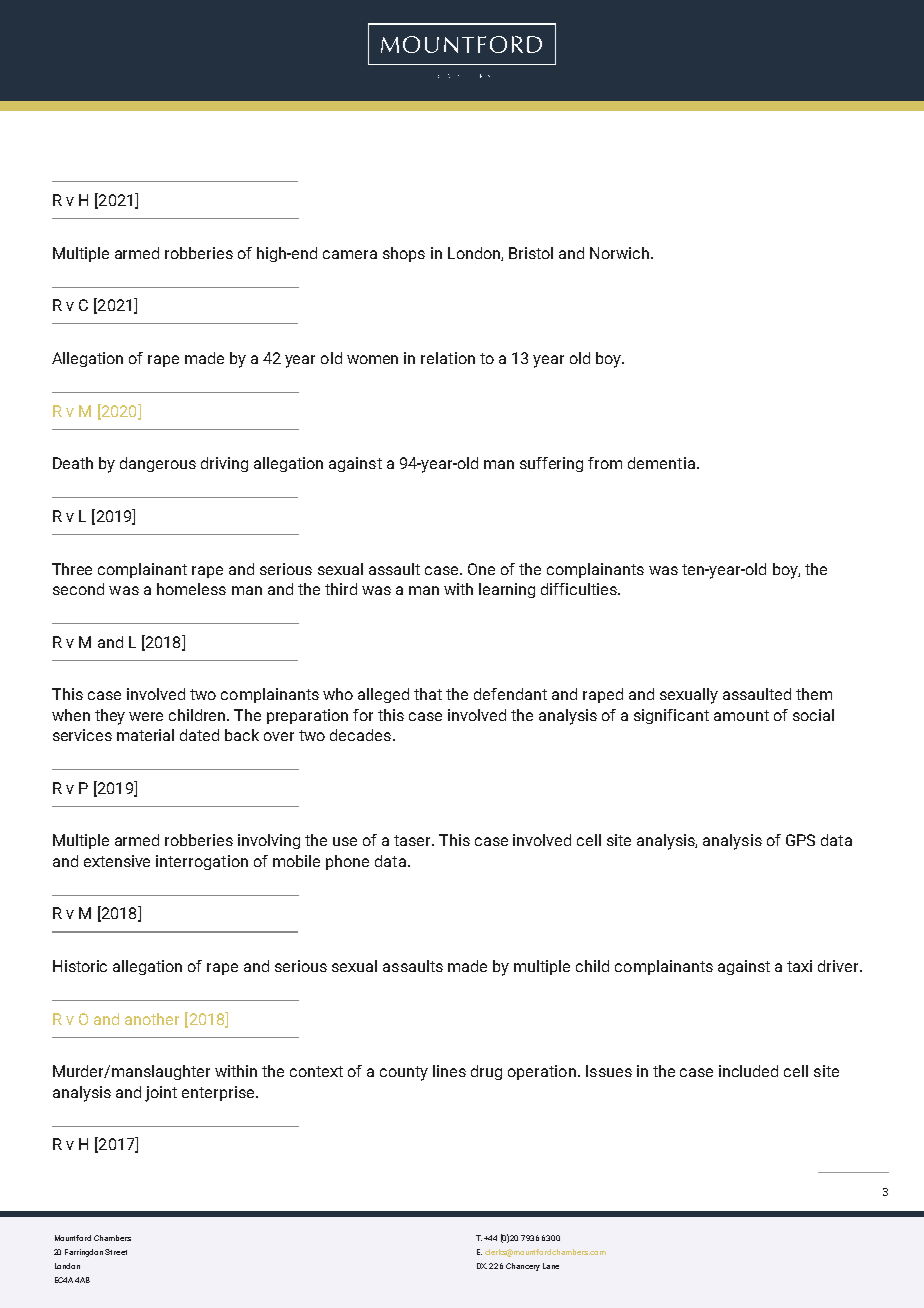 This screenshot has width=924, height=1308. What do you see at coordinates (152, 1019) in the screenshot?
I see `another` at bounding box center [152, 1019].
